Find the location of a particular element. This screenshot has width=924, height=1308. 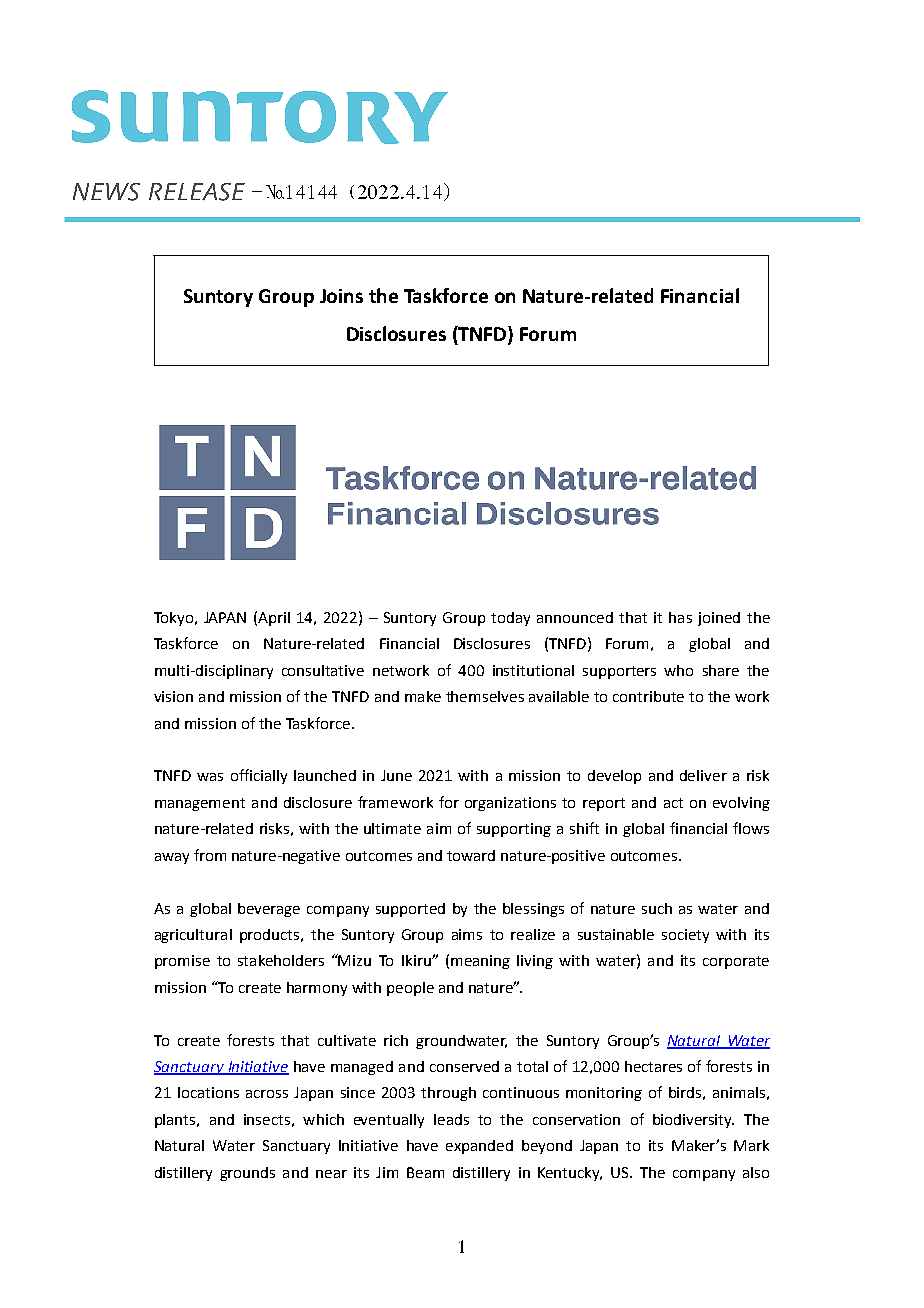

Joins is located at coordinates (341, 296).
